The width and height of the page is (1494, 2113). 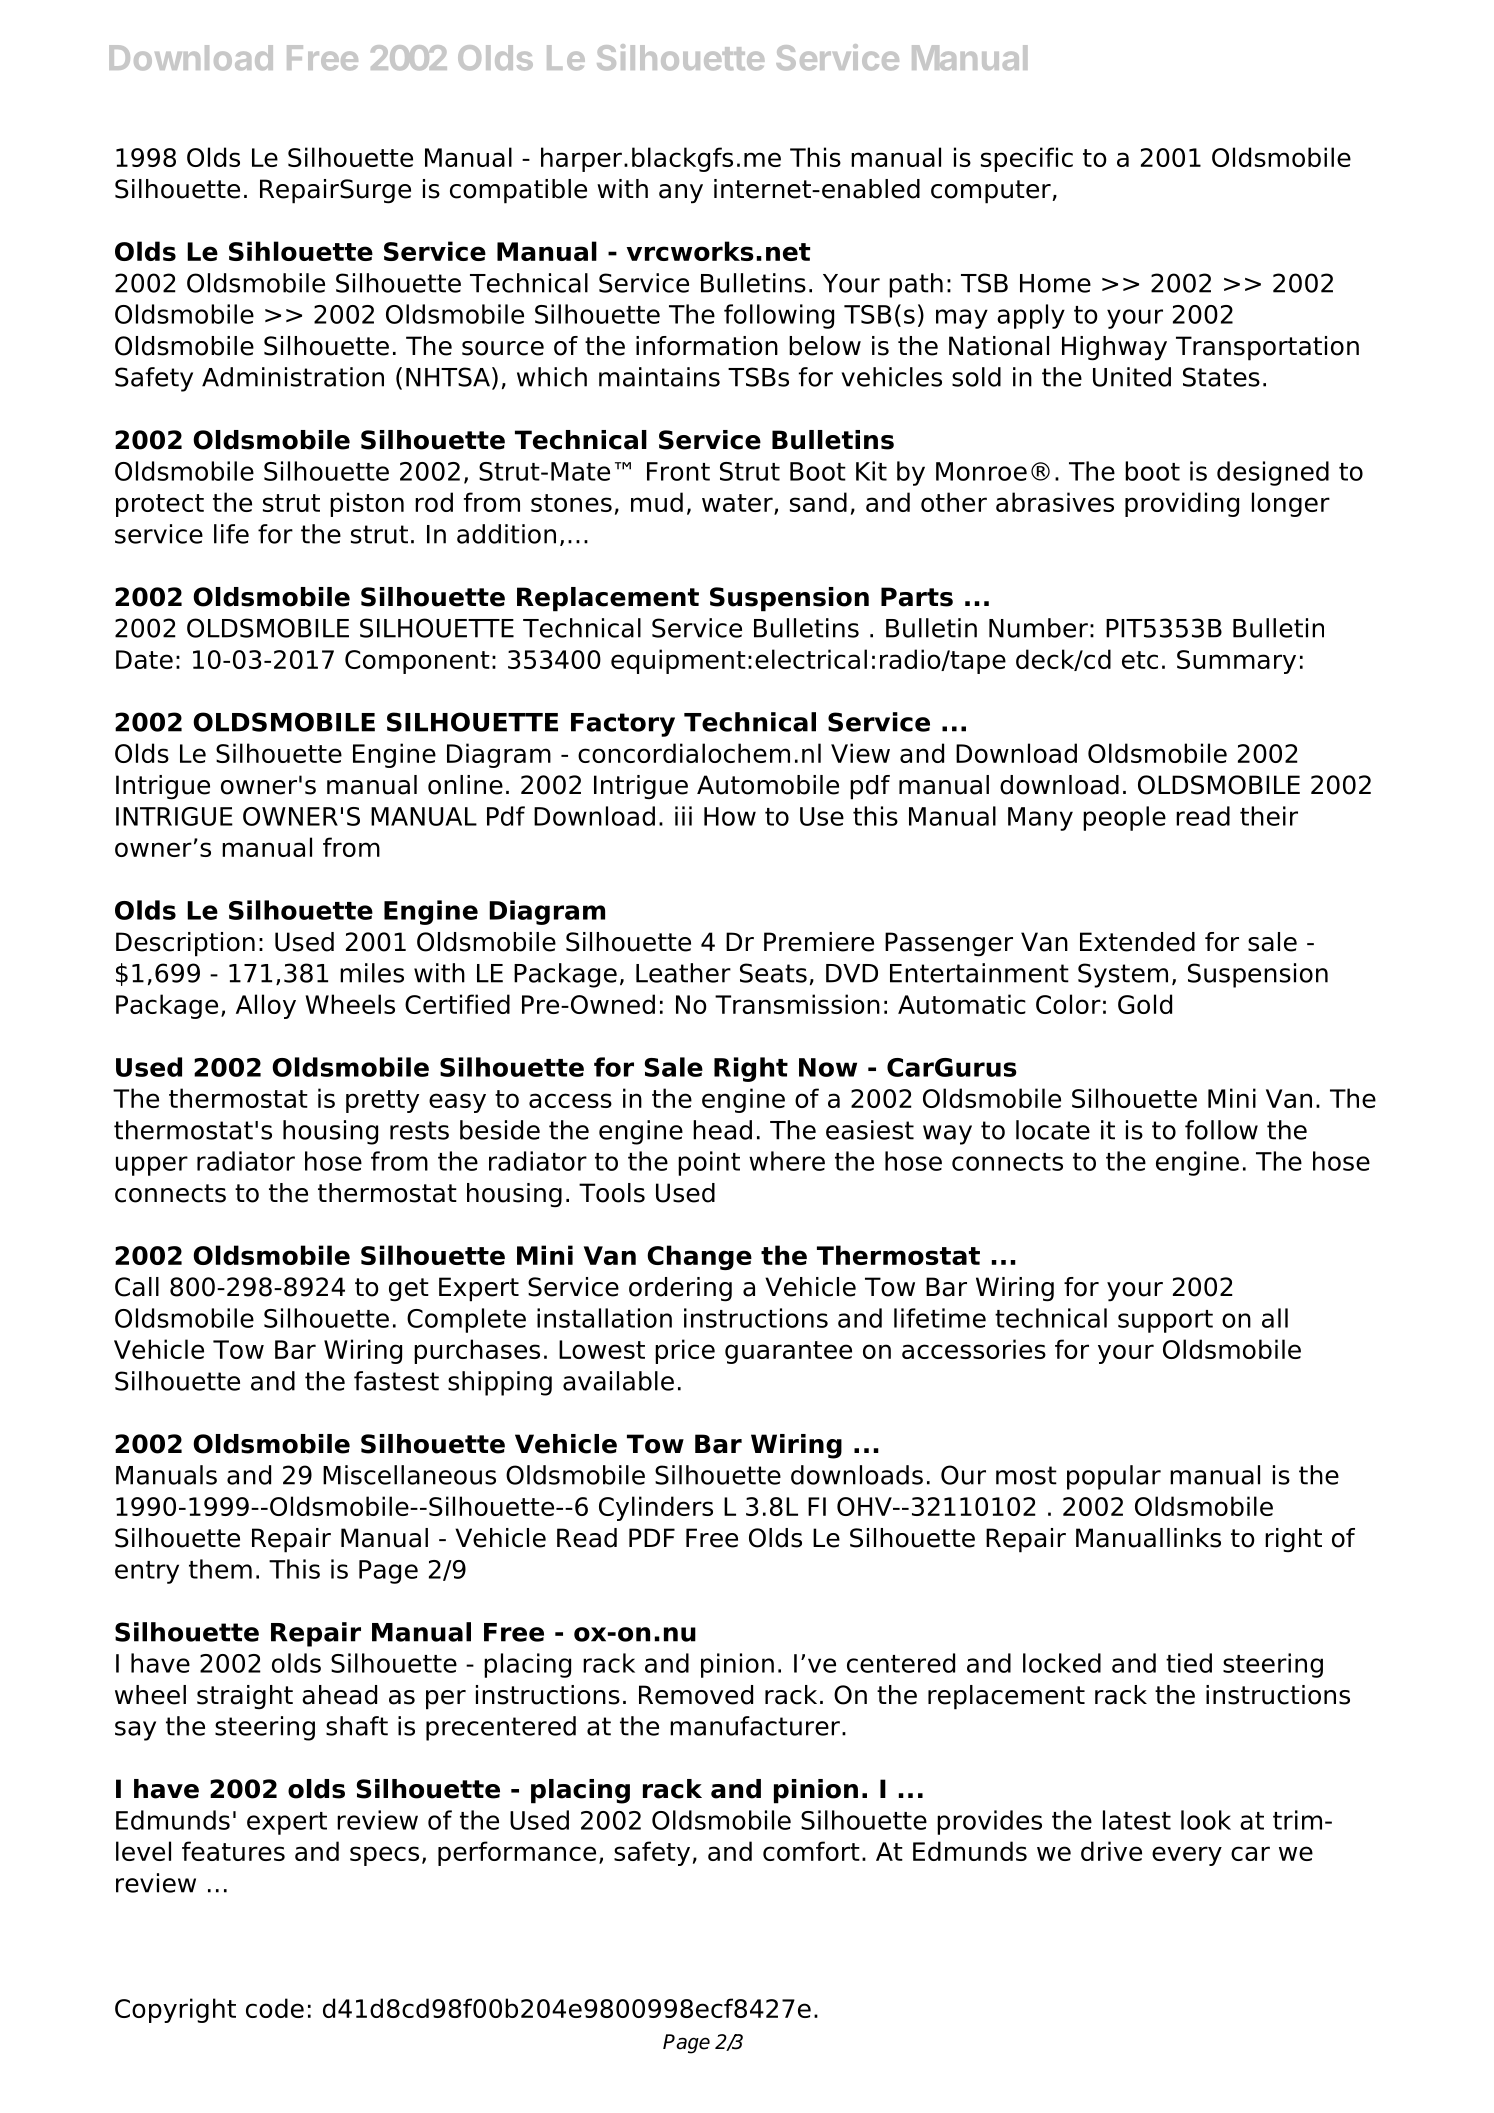 I want to click on get, so click(x=409, y=1290).
